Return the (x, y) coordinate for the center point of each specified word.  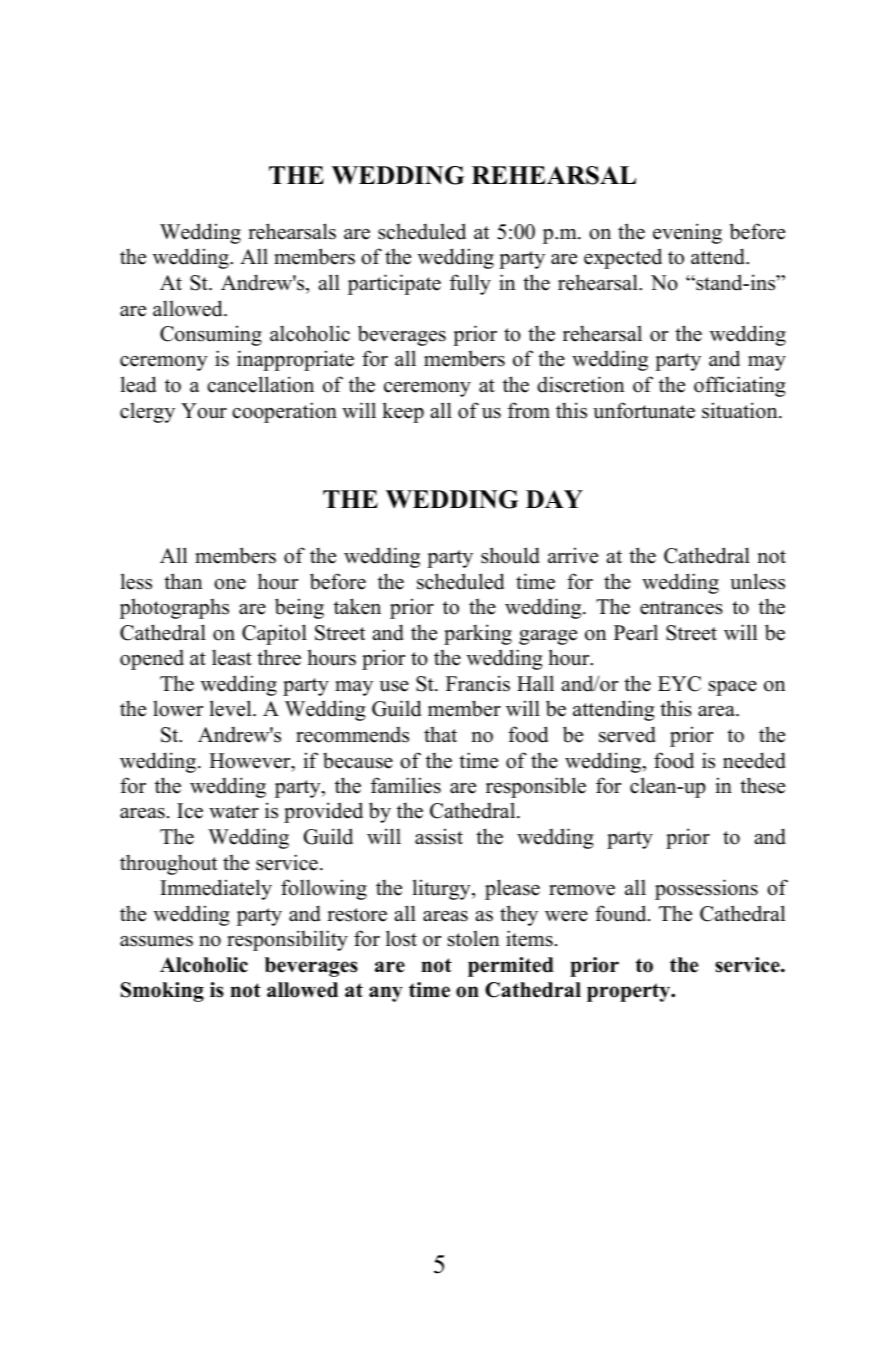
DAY (554, 499)
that (440, 734)
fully (470, 284)
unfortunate (644, 410)
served (627, 734)
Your (204, 411)
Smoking (162, 992)
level (232, 708)
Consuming (211, 335)
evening (687, 233)
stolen (473, 938)
